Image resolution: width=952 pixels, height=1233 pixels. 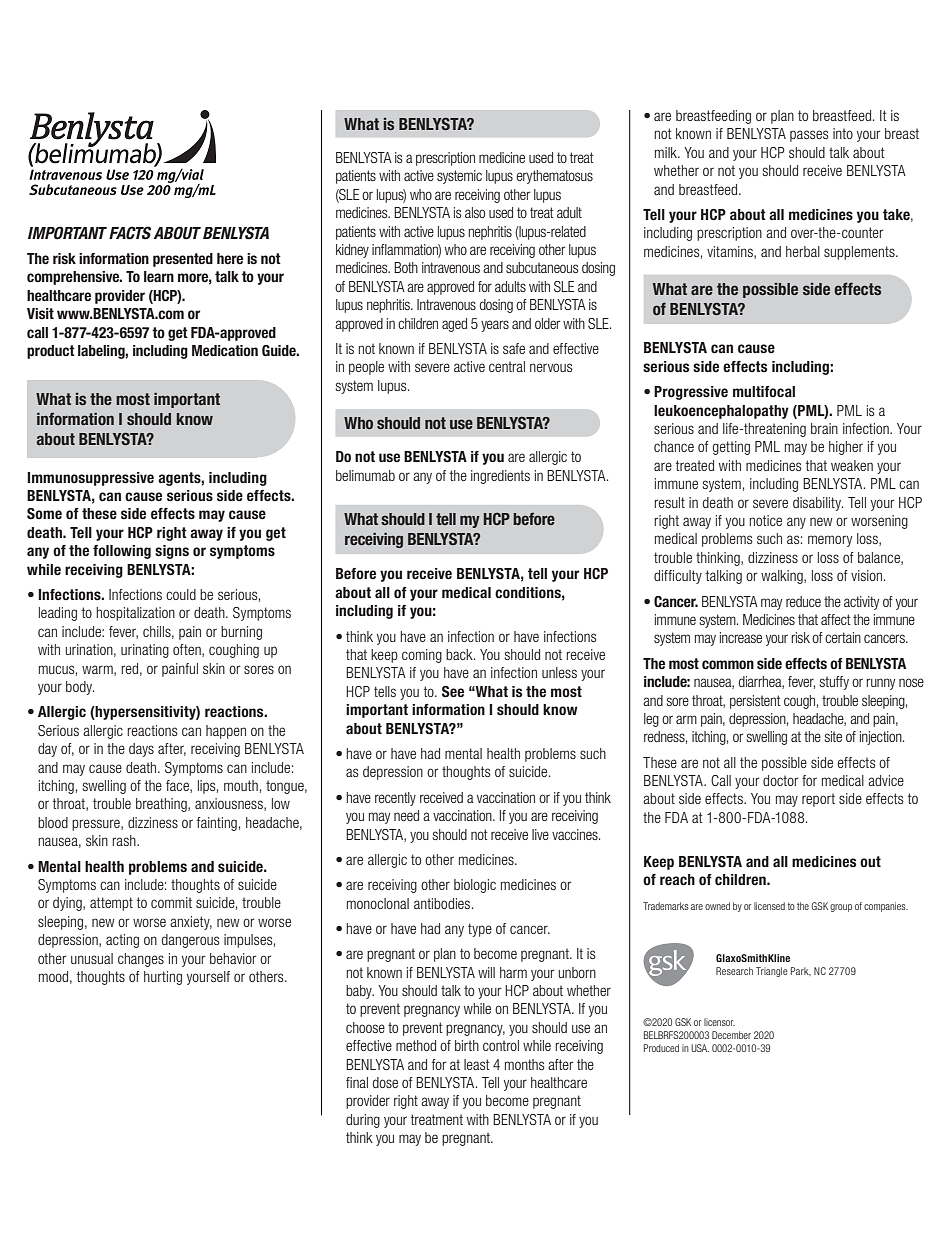 I want to click on hospitalization, so click(x=135, y=614).
